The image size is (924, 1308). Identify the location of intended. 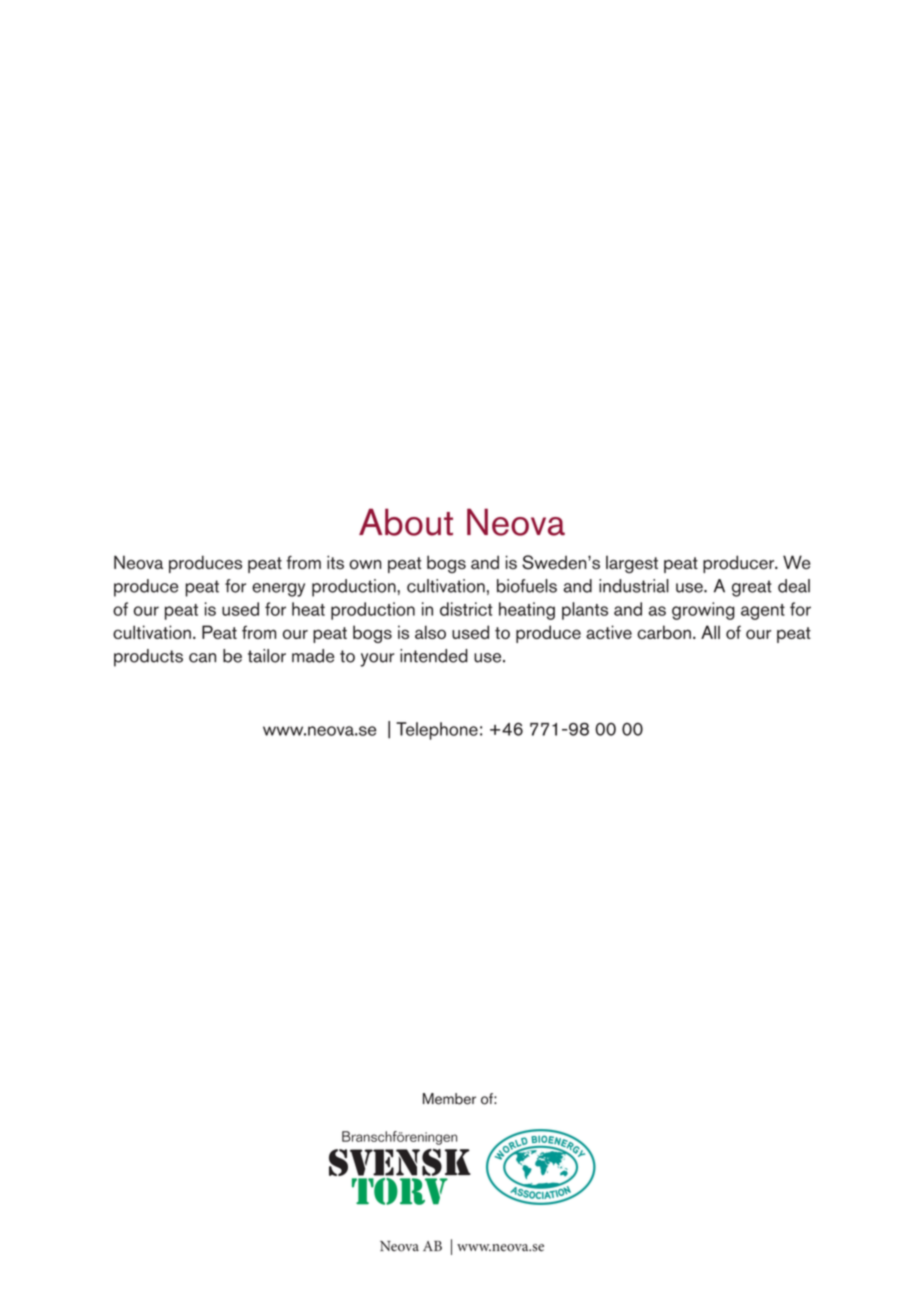
(434, 656).
